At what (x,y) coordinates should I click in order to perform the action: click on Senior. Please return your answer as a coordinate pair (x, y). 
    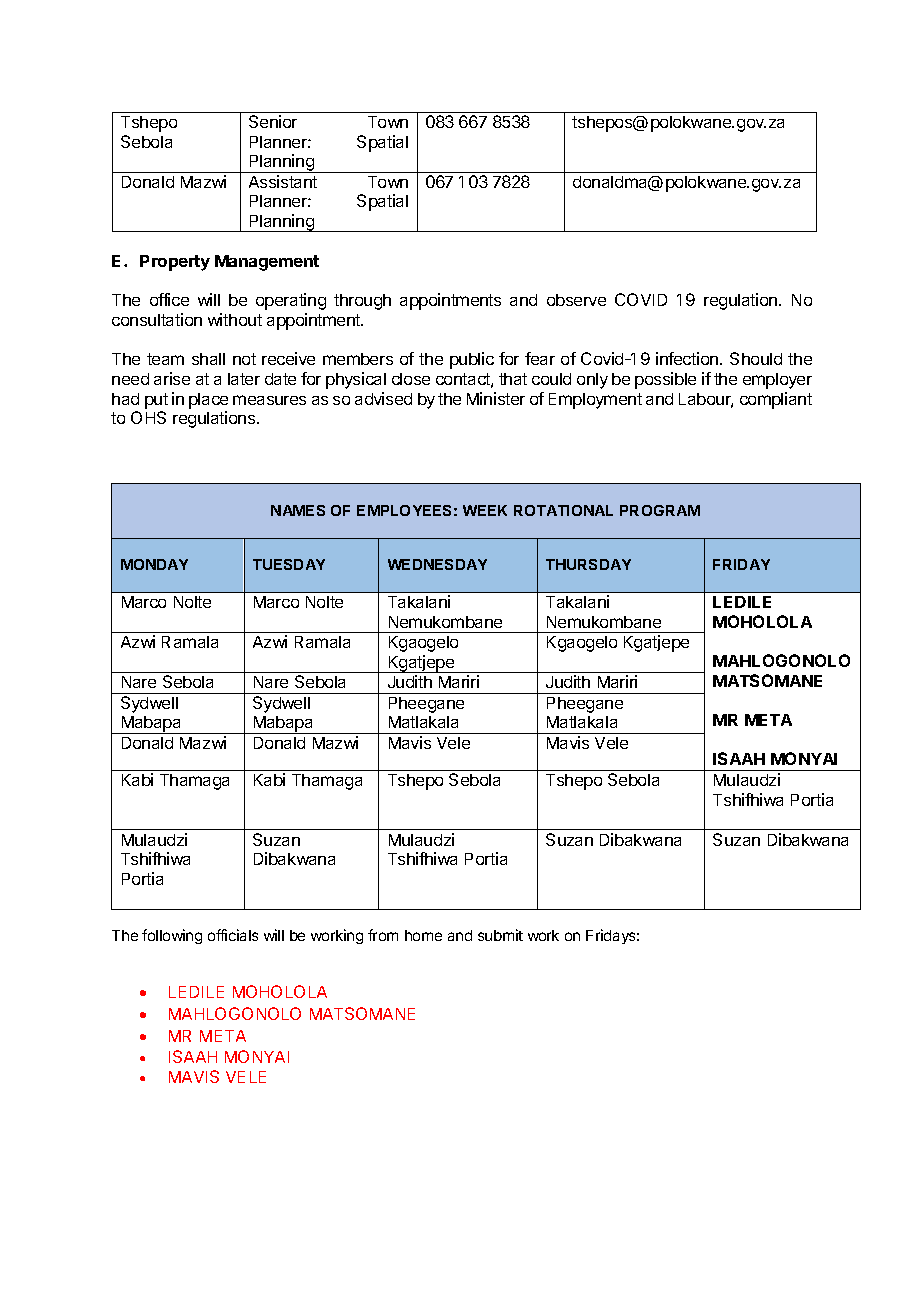
    Looking at the image, I should click on (273, 121).
